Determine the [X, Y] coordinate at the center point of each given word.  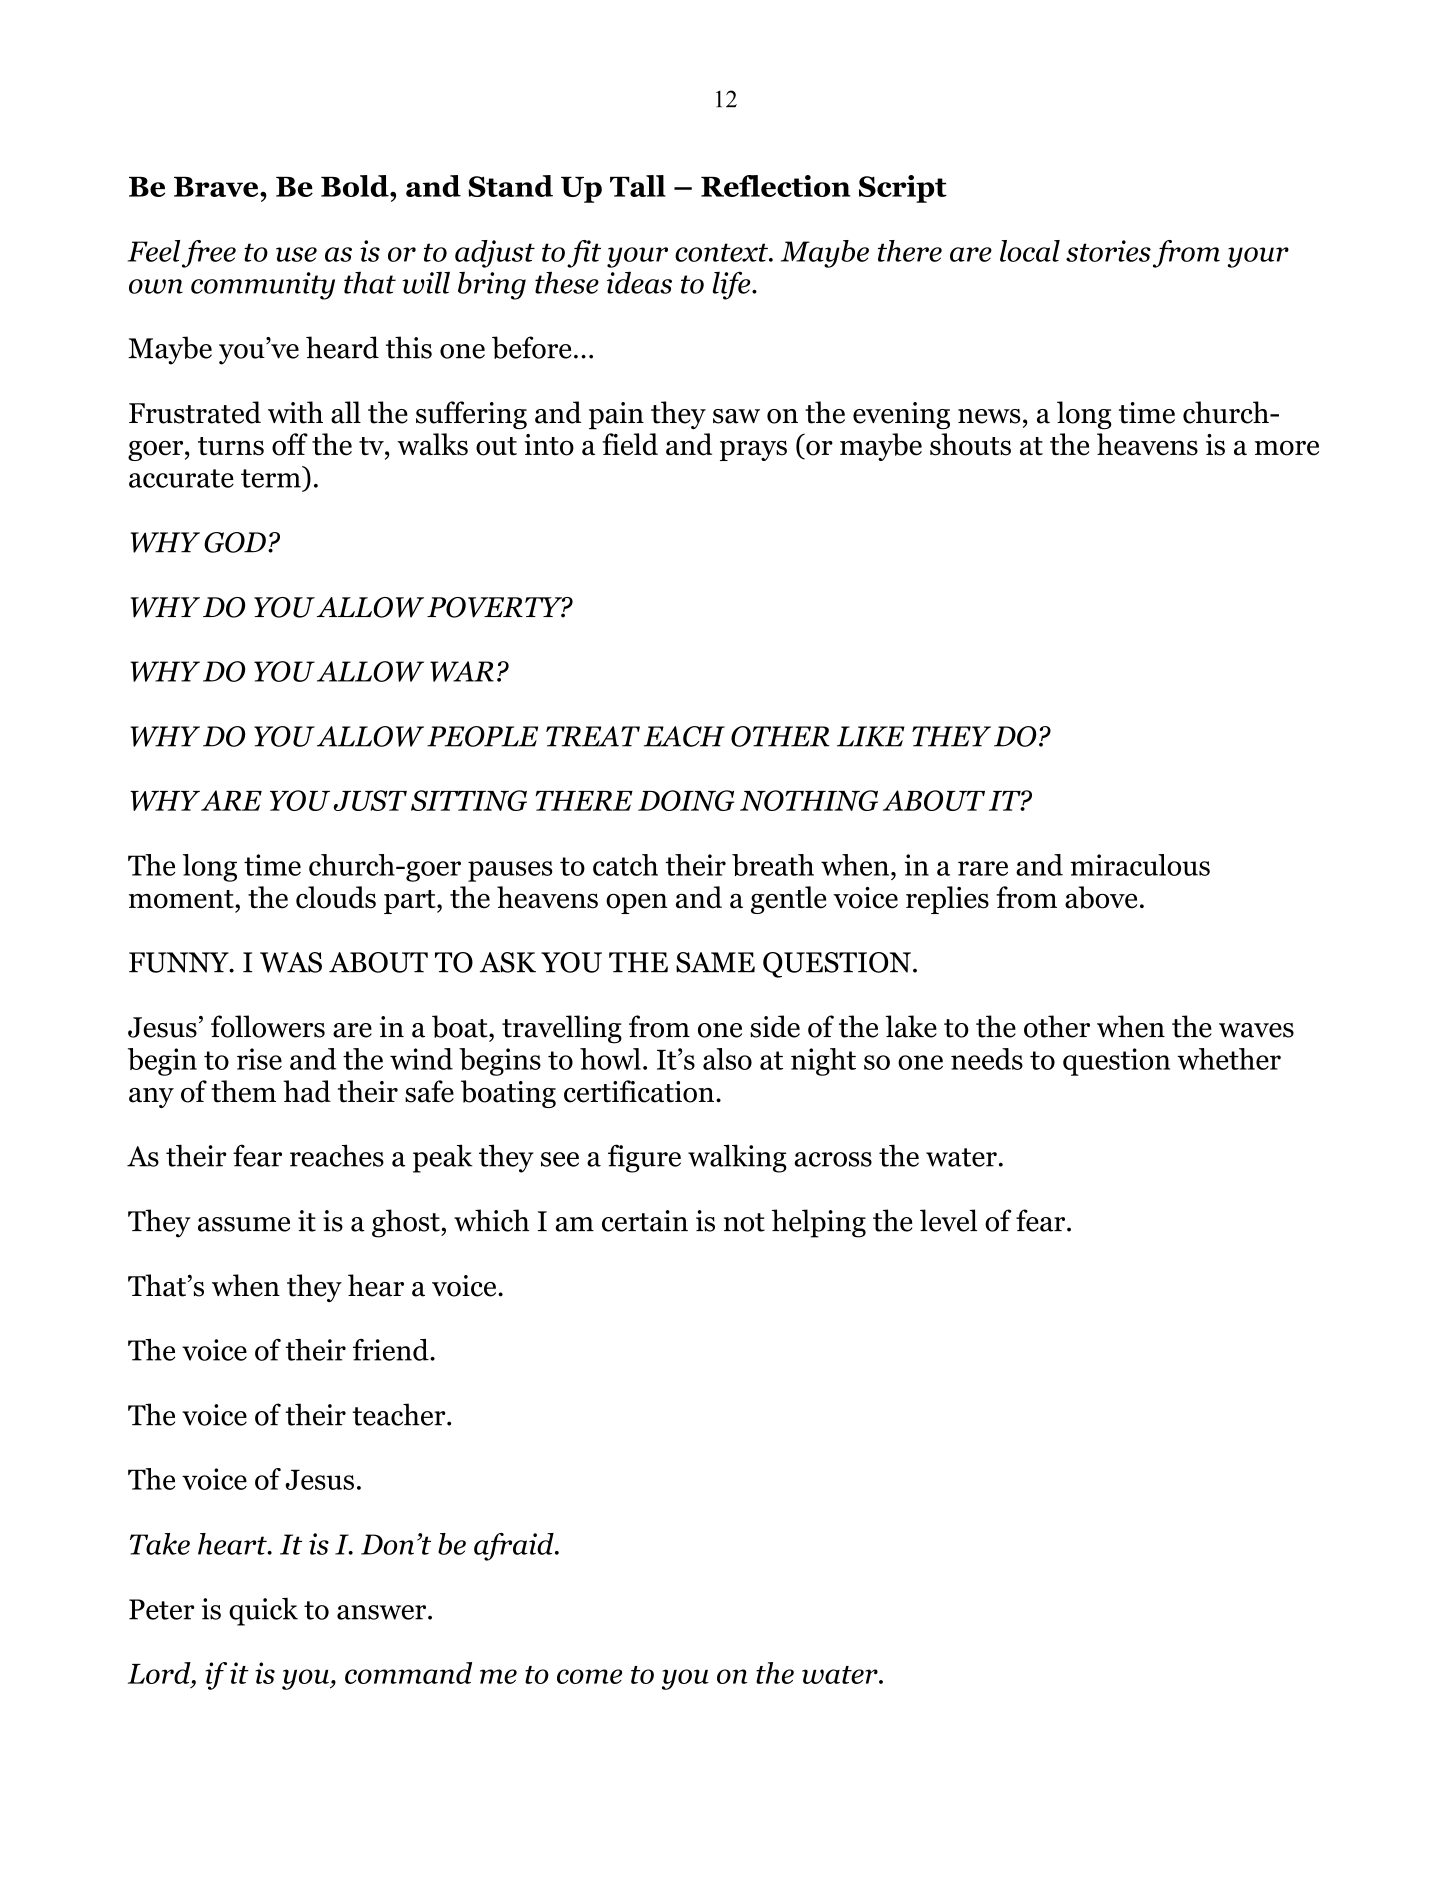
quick [263, 1611]
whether [1229, 1059]
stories [1108, 251]
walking [737, 1158]
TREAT [593, 736]
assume [244, 1224]
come [589, 1676]
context [722, 252]
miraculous [1140, 865]
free [209, 254]
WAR [462, 671]
